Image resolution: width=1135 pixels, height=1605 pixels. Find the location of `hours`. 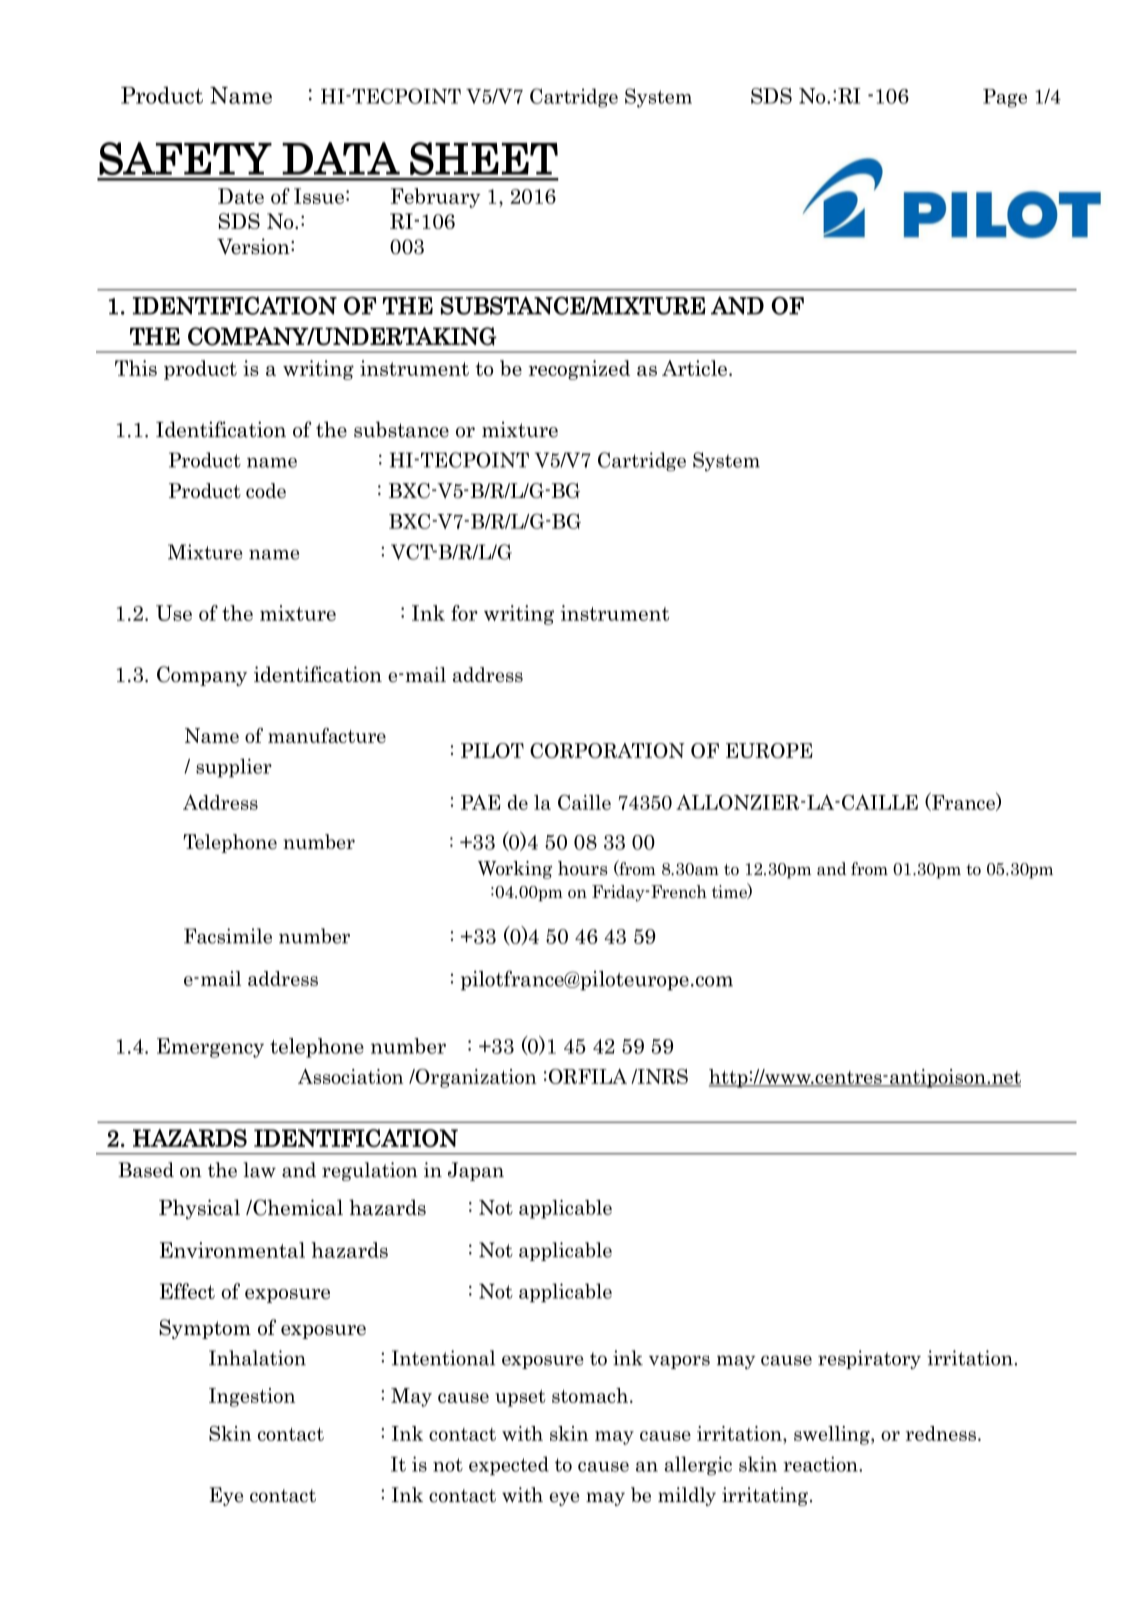

hours is located at coordinates (583, 868).
